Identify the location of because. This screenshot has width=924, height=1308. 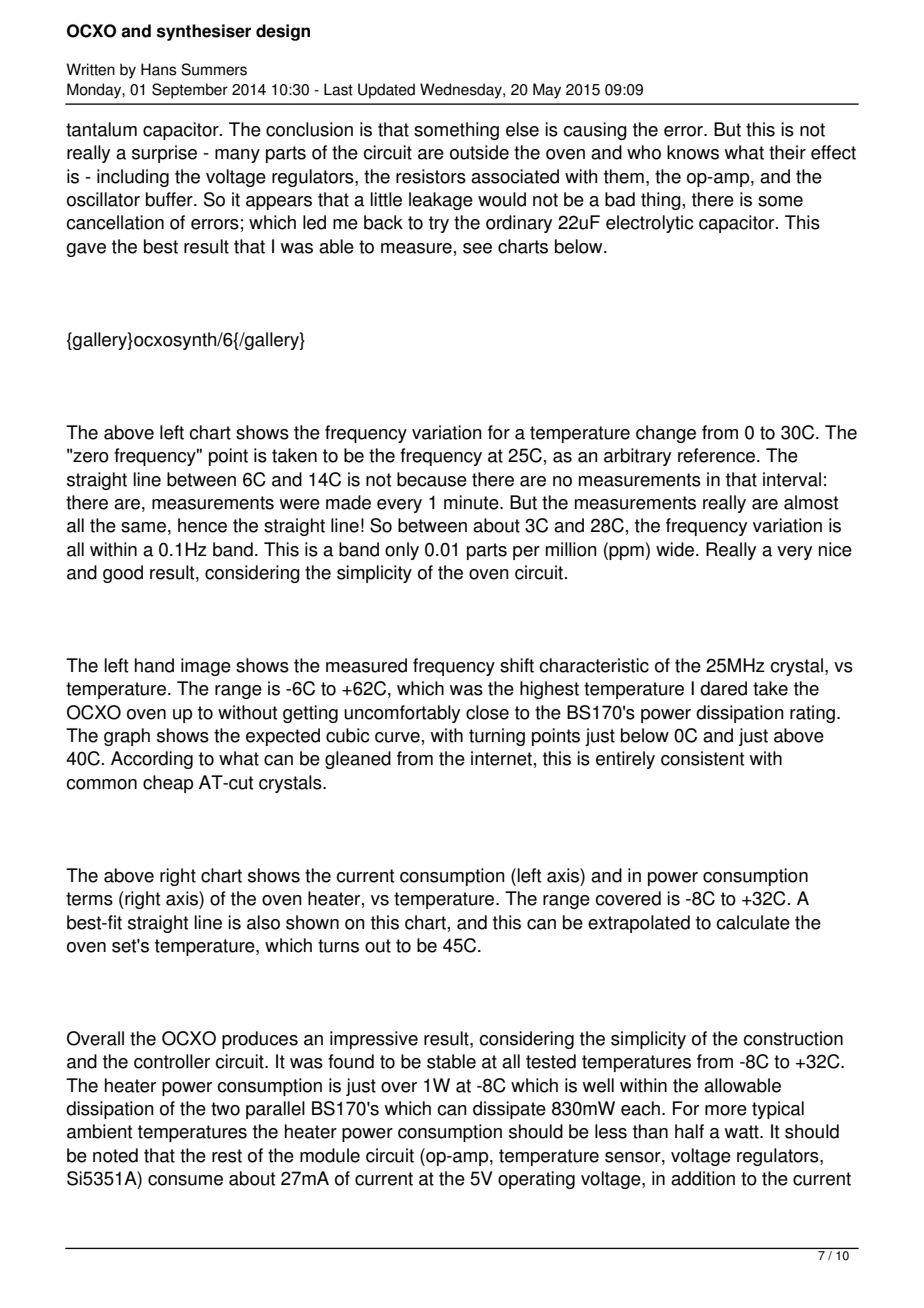
(432, 479).
